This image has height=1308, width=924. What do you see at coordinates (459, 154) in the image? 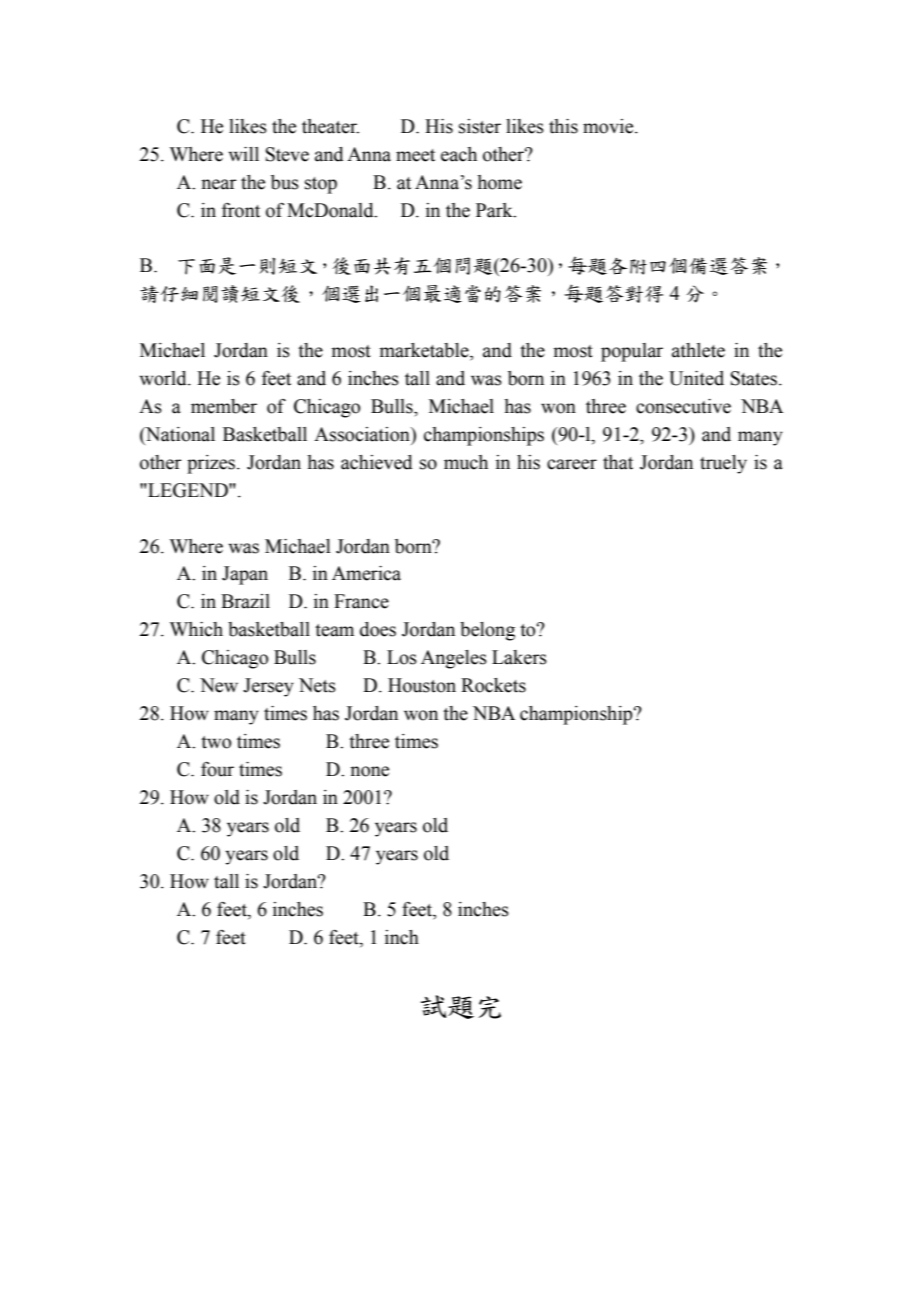
I see `each` at bounding box center [459, 154].
